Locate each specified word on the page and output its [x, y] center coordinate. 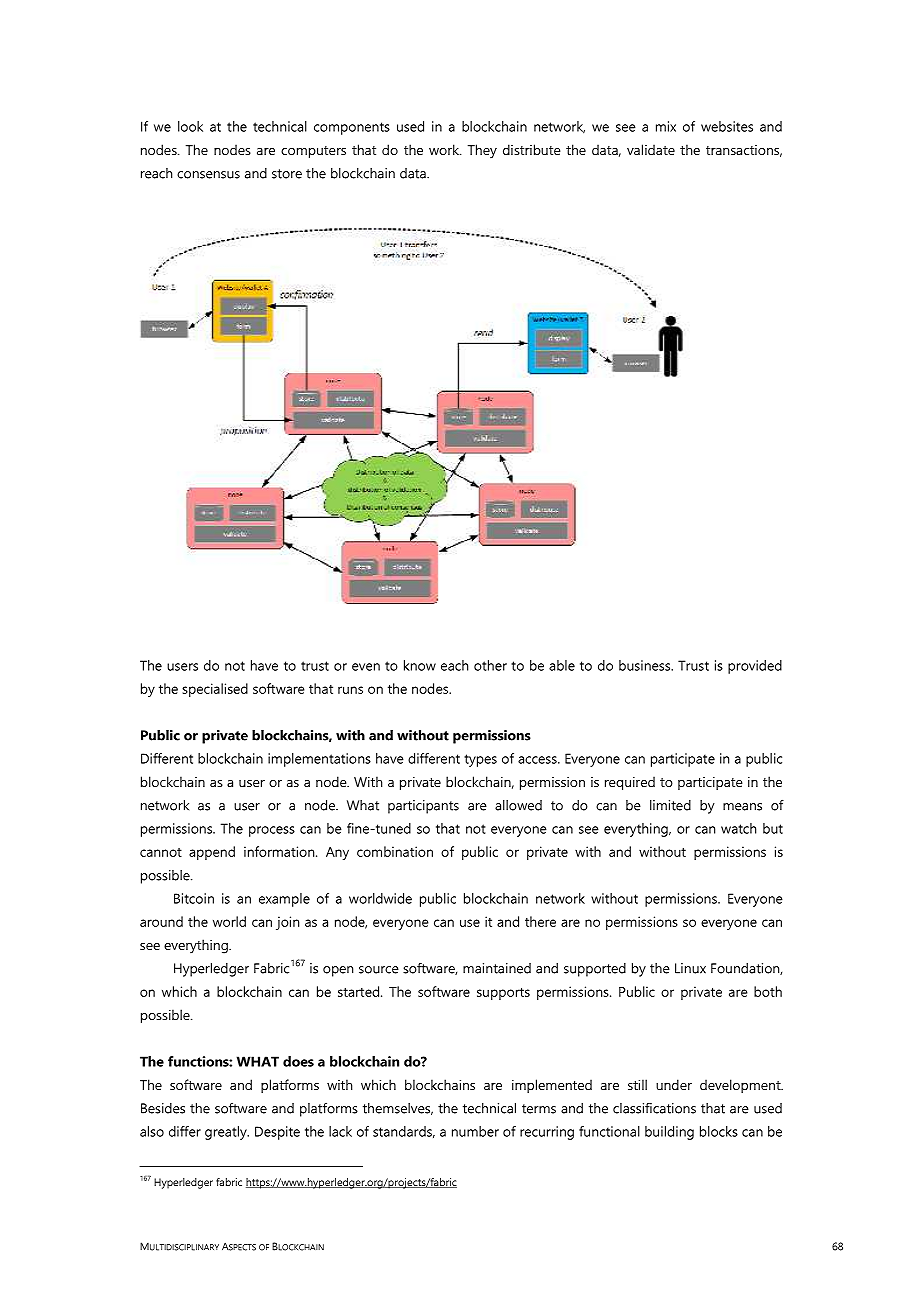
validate [651, 149]
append [212, 853]
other [490, 665]
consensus [208, 175]
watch [738, 828]
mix [666, 126]
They [482, 151]
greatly [227, 1133]
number [475, 1131]
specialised [215, 690]
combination [395, 851]
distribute [532, 149]
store [287, 174]
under [674, 1084]
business [646, 665]
